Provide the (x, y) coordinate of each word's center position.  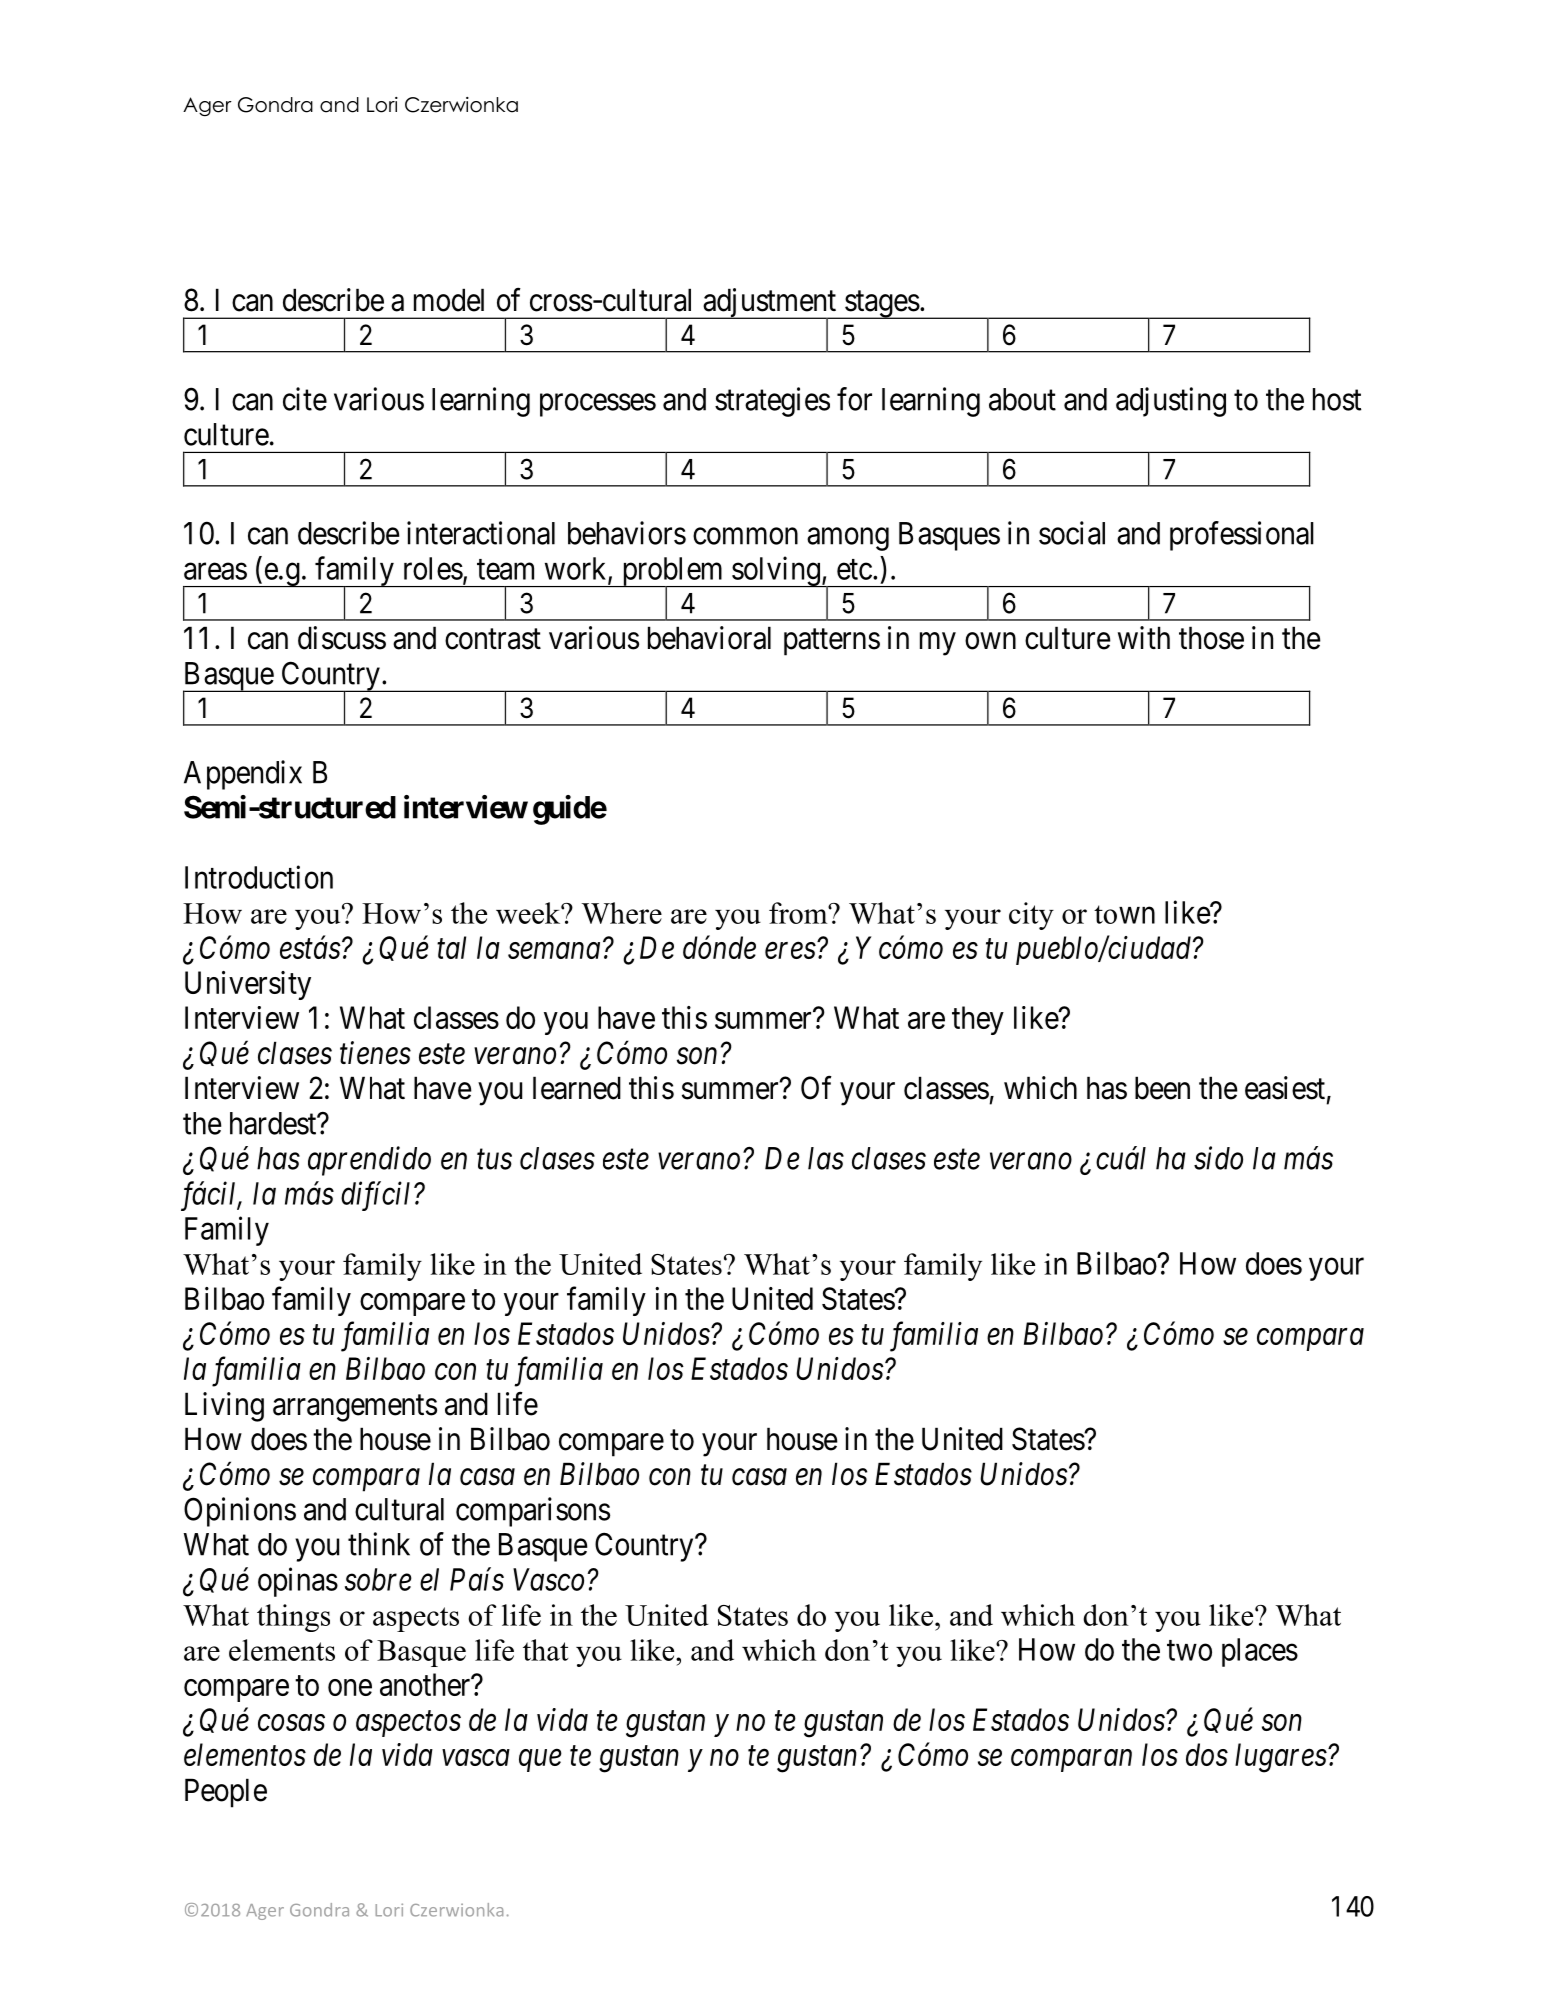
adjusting (1171, 402)
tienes (375, 1053)
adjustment (770, 304)
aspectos (408, 1724)
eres (790, 951)
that (545, 1650)
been (1162, 1088)
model (449, 300)
